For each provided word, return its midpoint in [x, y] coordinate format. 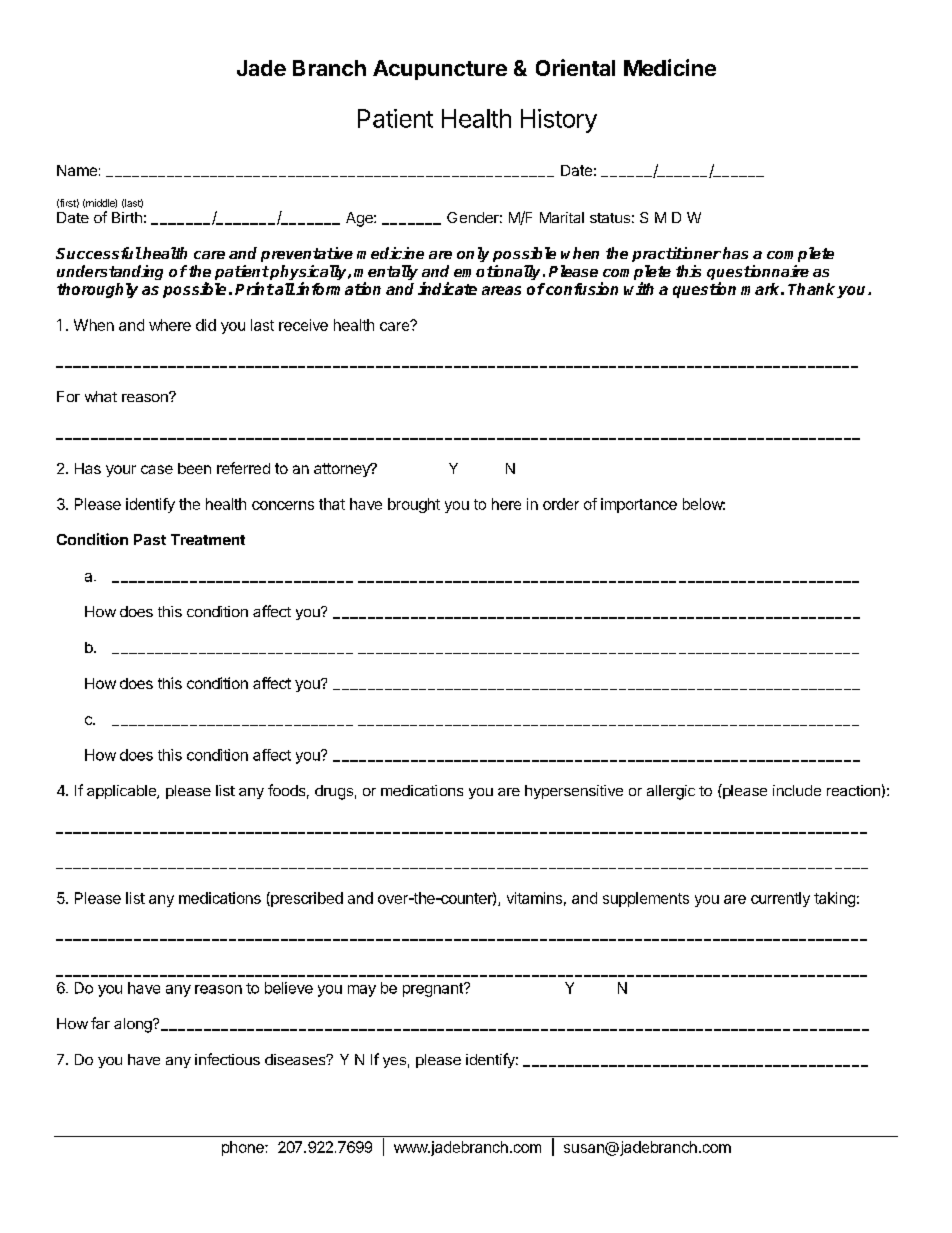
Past [150, 539]
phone [244, 1148]
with [639, 288]
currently [780, 899]
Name [77, 170]
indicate [447, 288]
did [206, 325]
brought [414, 505]
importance [639, 505]
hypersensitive [574, 792]
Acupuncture [440, 70]
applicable [122, 792]
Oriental [575, 67]
